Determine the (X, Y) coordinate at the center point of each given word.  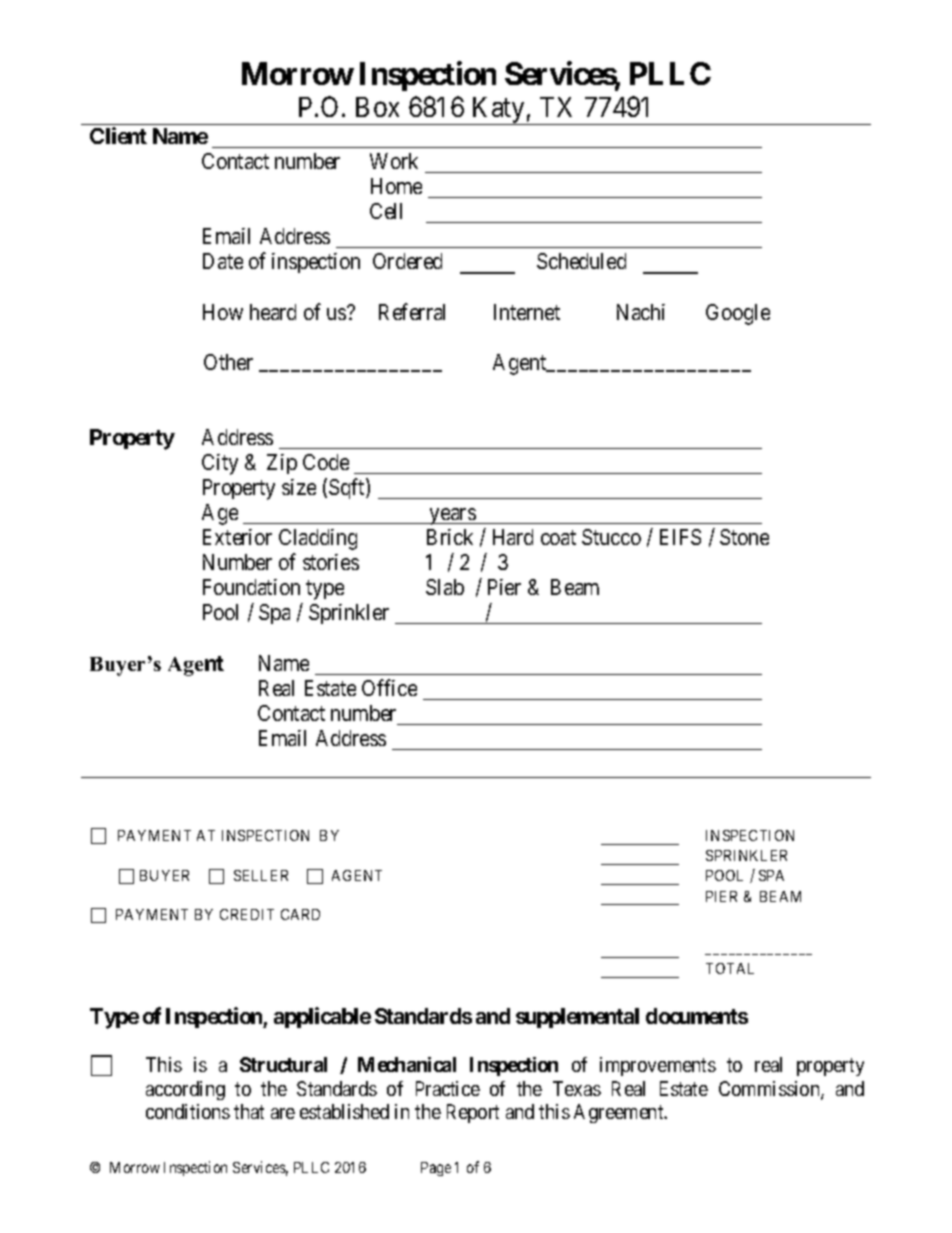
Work (394, 161)
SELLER (261, 875)
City (220, 464)
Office (389, 687)
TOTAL (730, 968)
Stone (744, 537)
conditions (188, 1111)
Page (436, 1169)
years (452, 516)
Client (118, 135)
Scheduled (581, 261)
